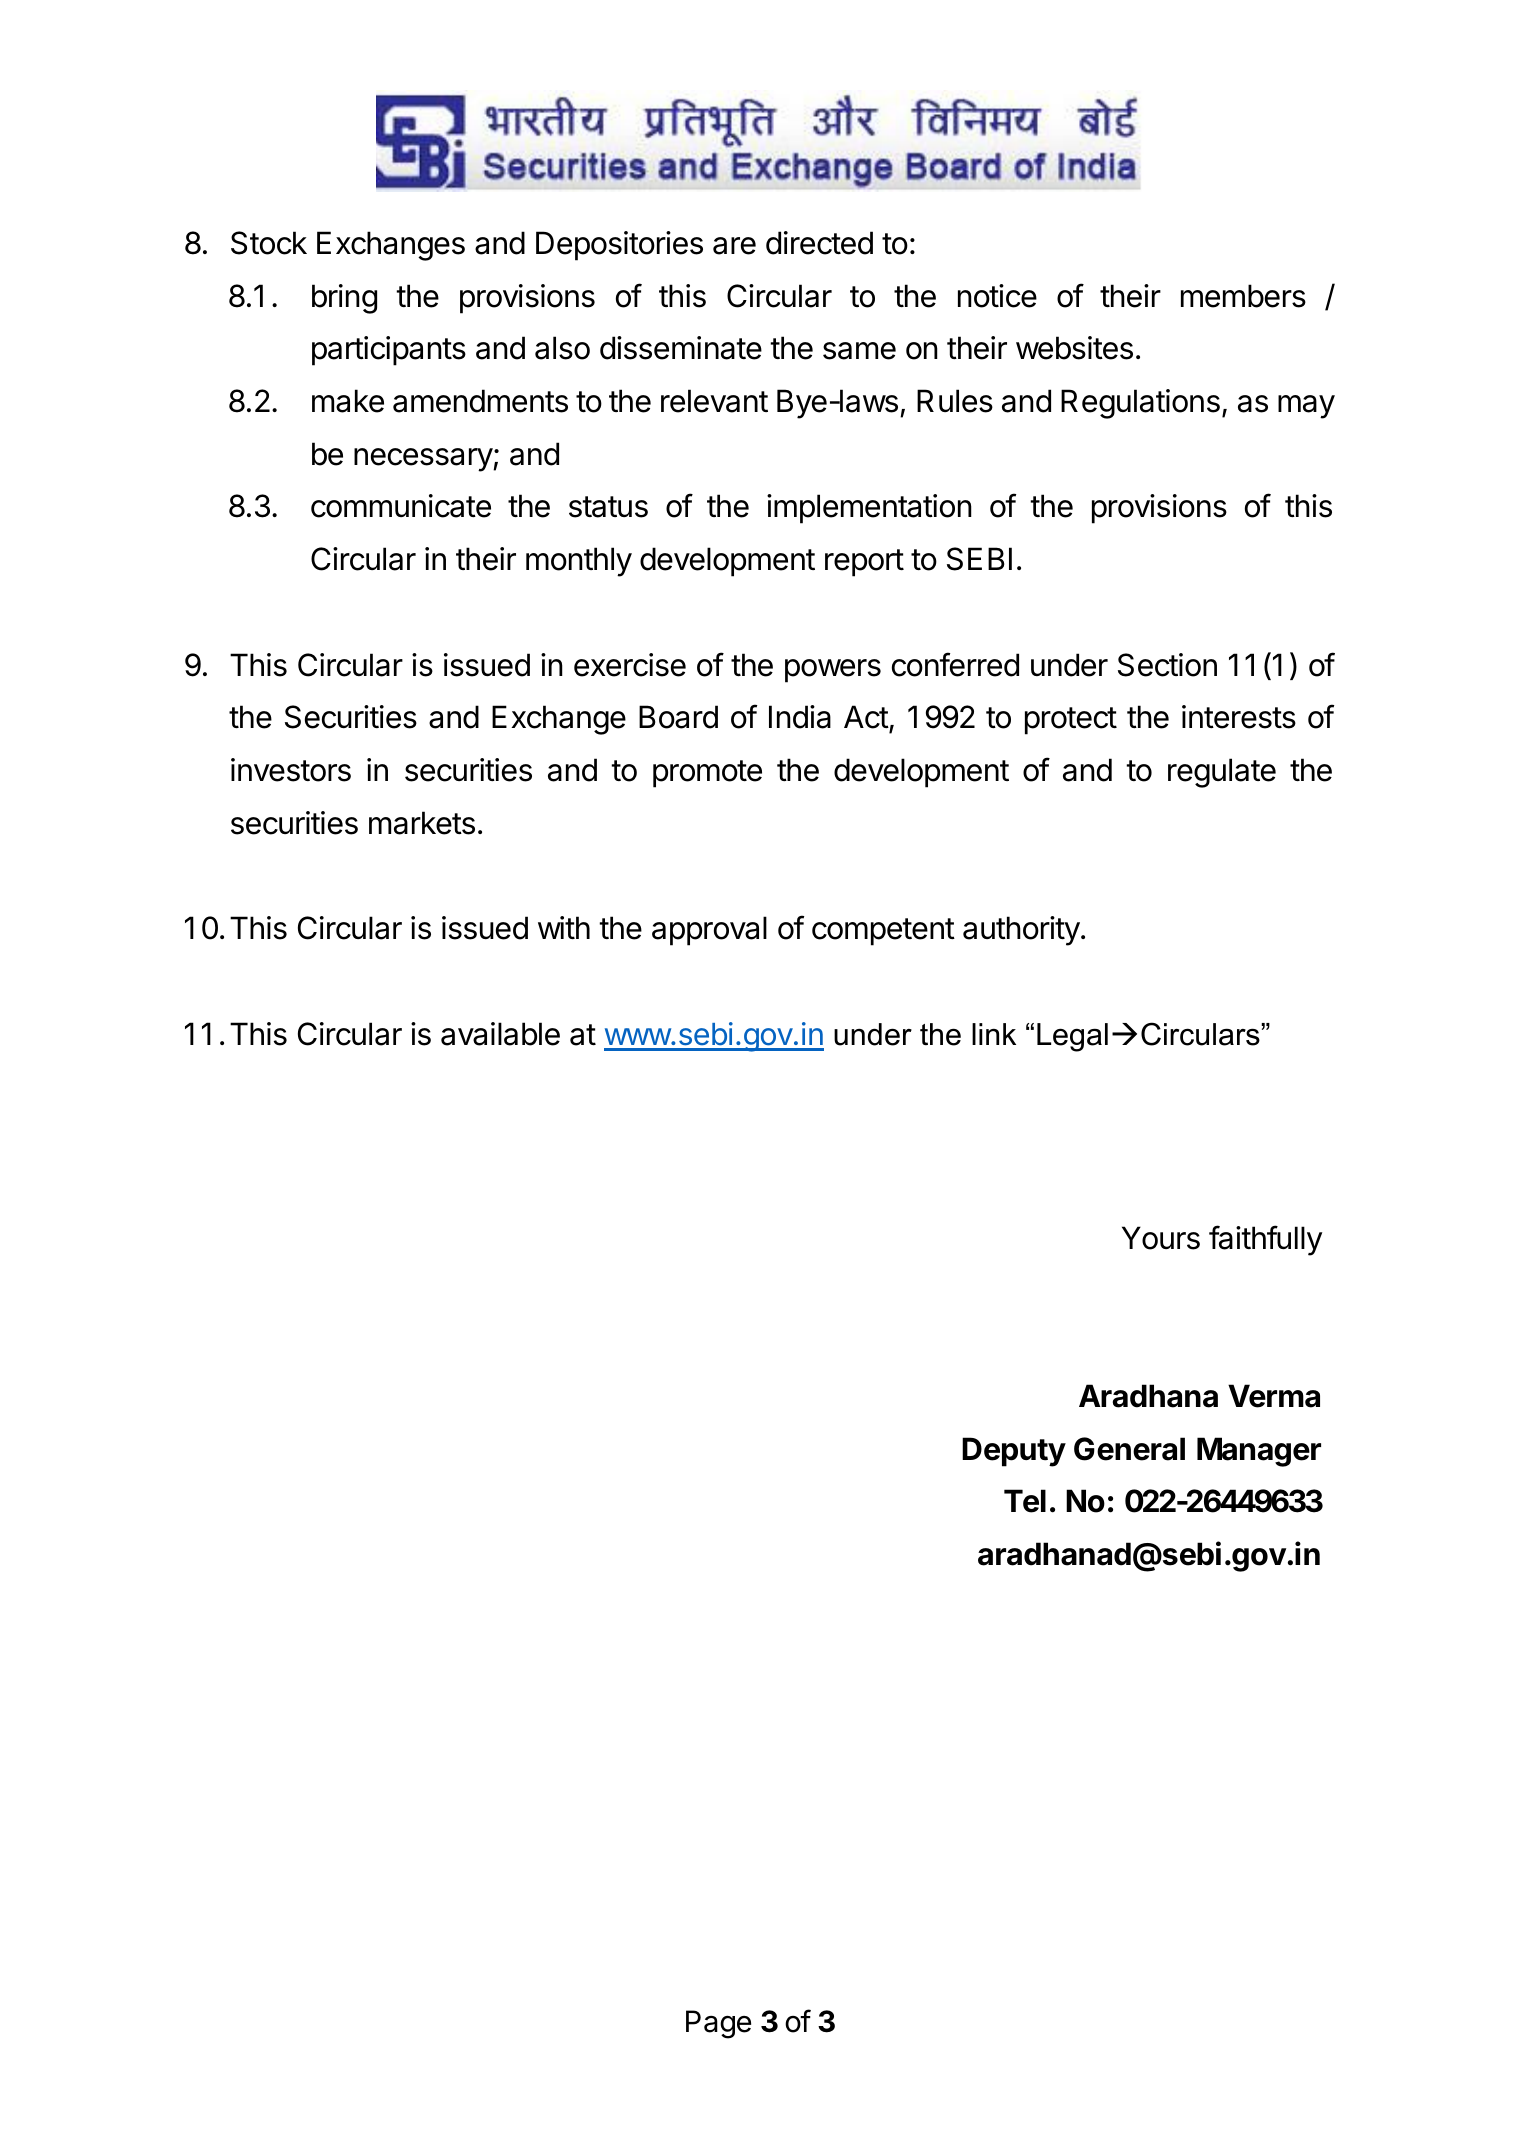 This screenshot has height=2145, width=1517. What do you see at coordinates (500, 1034) in the screenshot?
I see `available` at bounding box center [500, 1034].
